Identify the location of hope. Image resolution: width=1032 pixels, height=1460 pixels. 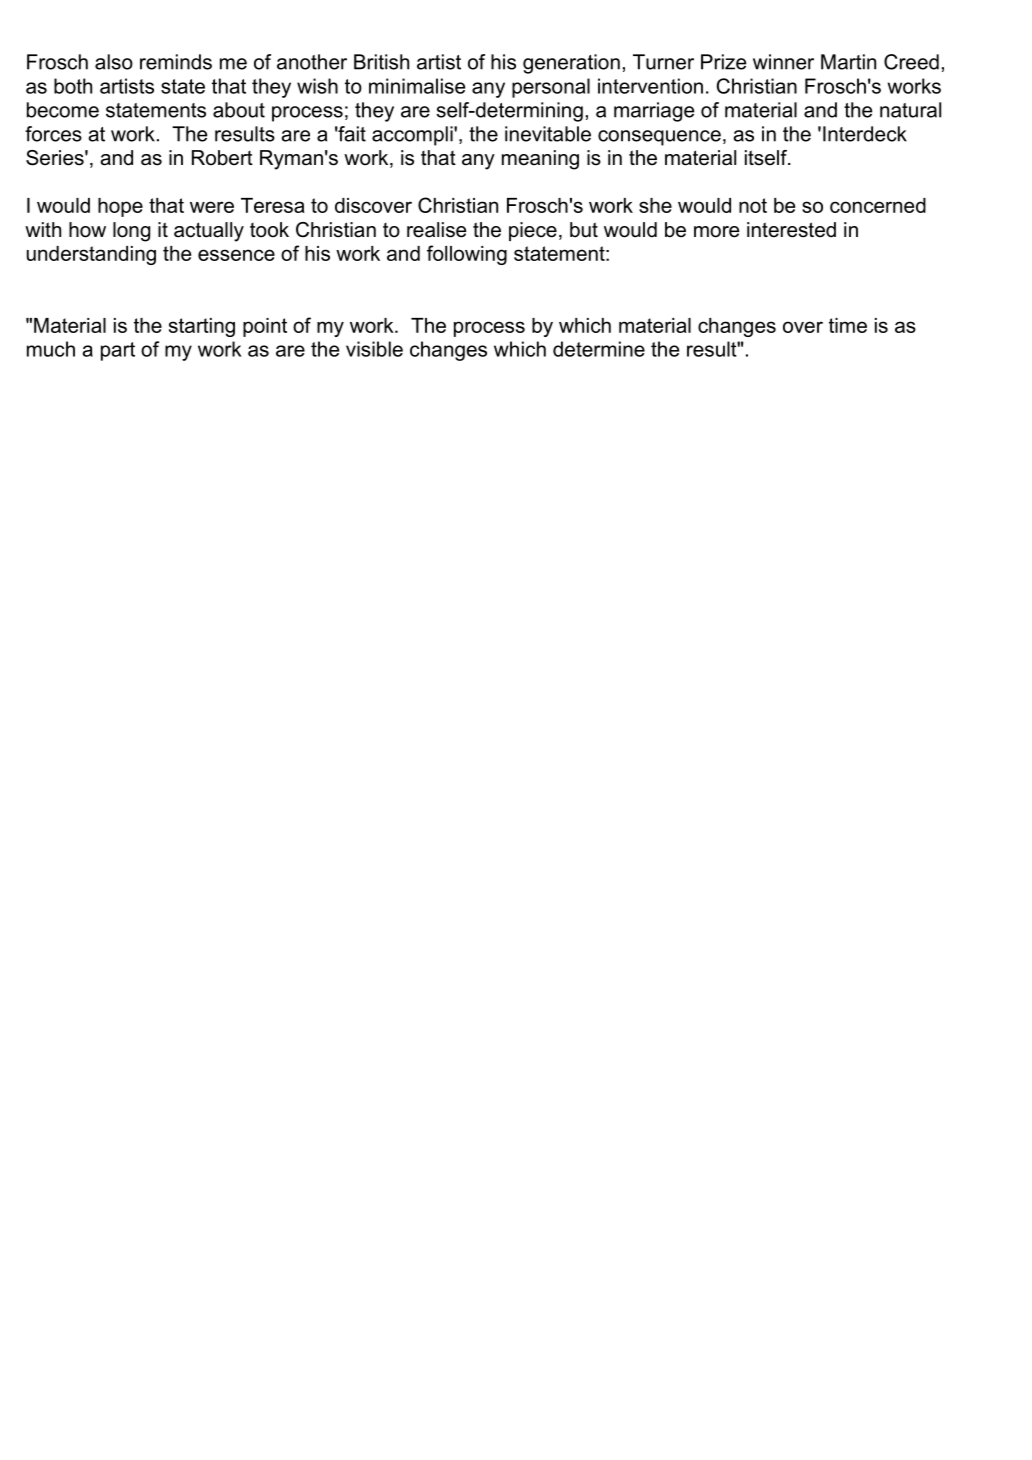
(120, 207).
